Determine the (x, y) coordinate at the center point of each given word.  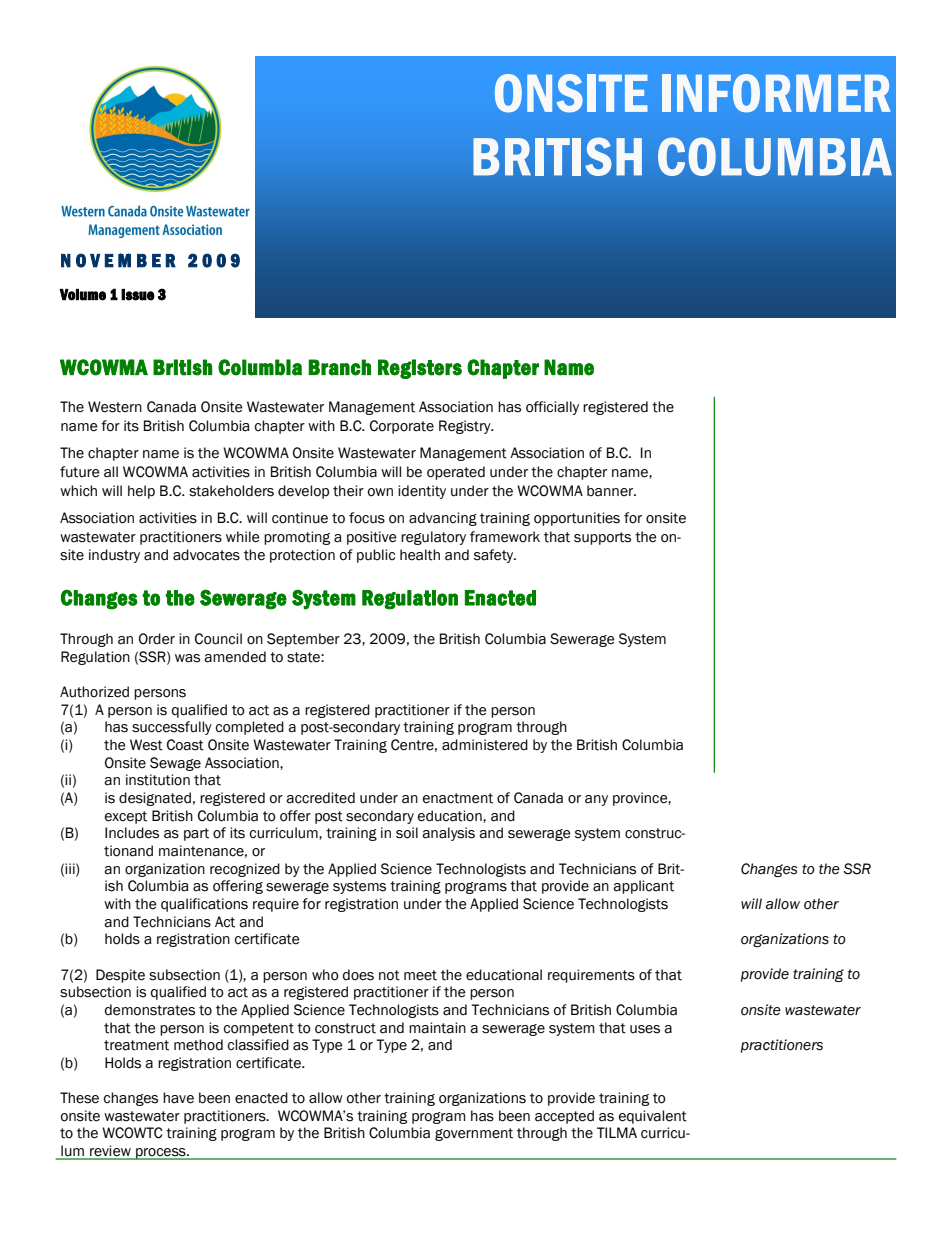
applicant (643, 887)
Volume (82, 295)
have (178, 1098)
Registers (420, 369)
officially (552, 408)
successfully (172, 728)
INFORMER (776, 93)
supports (602, 538)
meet (420, 975)
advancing (443, 519)
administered (485, 745)
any (596, 800)
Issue (138, 295)
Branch (339, 367)
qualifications (204, 905)
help (141, 492)
